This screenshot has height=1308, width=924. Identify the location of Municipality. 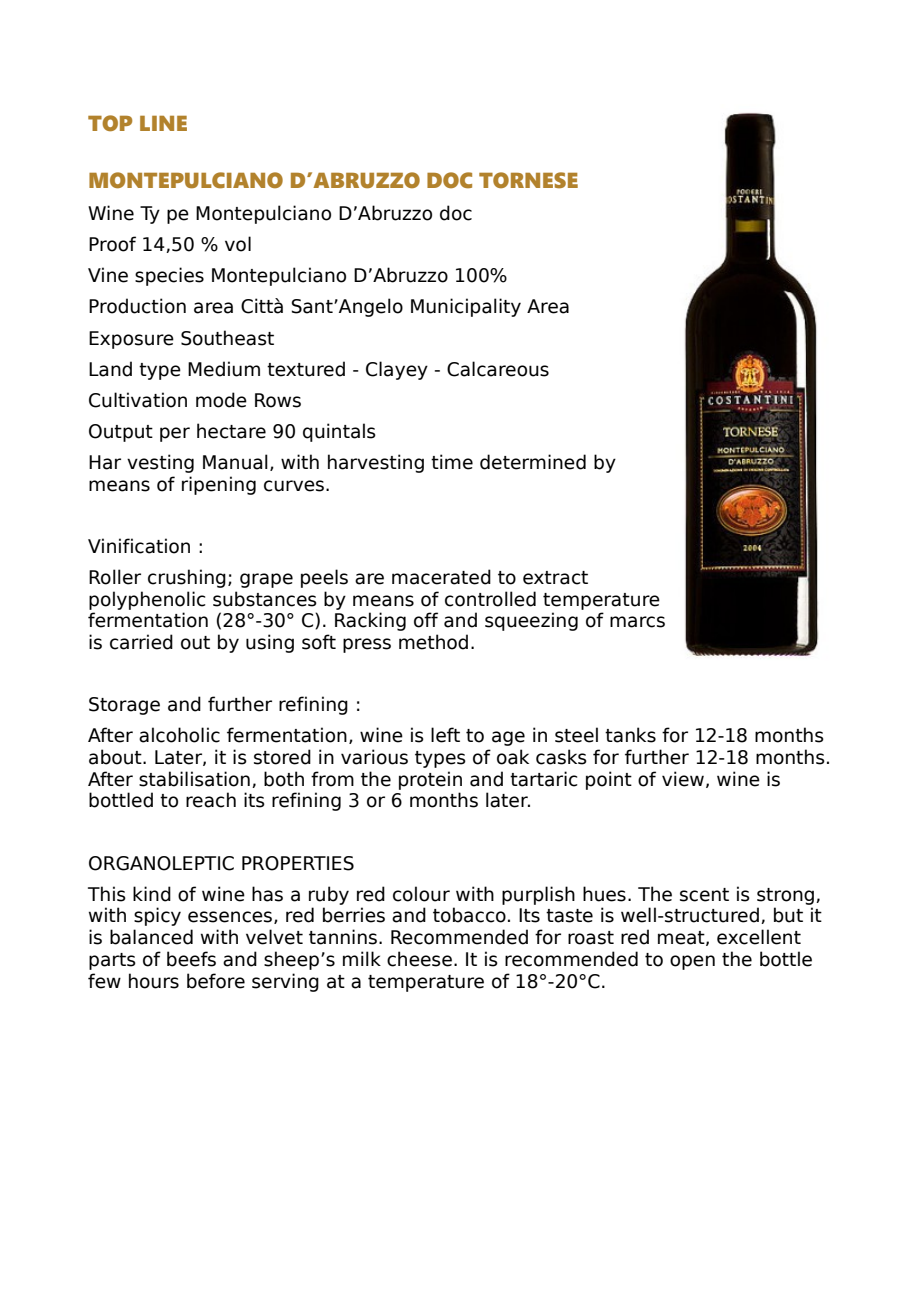
(466, 307).
